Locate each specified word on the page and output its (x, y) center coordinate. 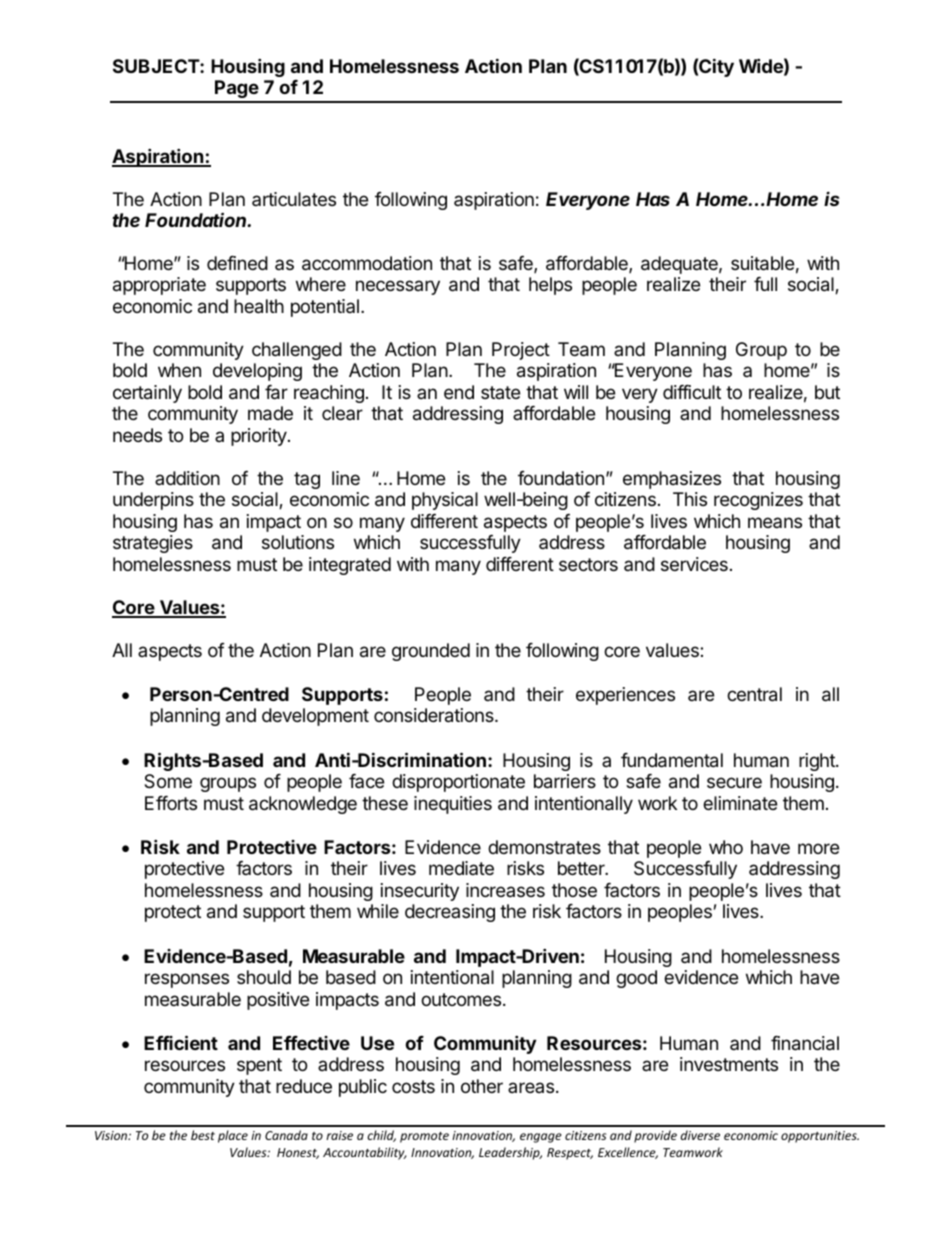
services (694, 564)
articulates (294, 199)
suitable (762, 263)
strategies (153, 544)
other (482, 1086)
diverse (700, 1135)
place (233, 1136)
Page (236, 91)
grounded (431, 652)
